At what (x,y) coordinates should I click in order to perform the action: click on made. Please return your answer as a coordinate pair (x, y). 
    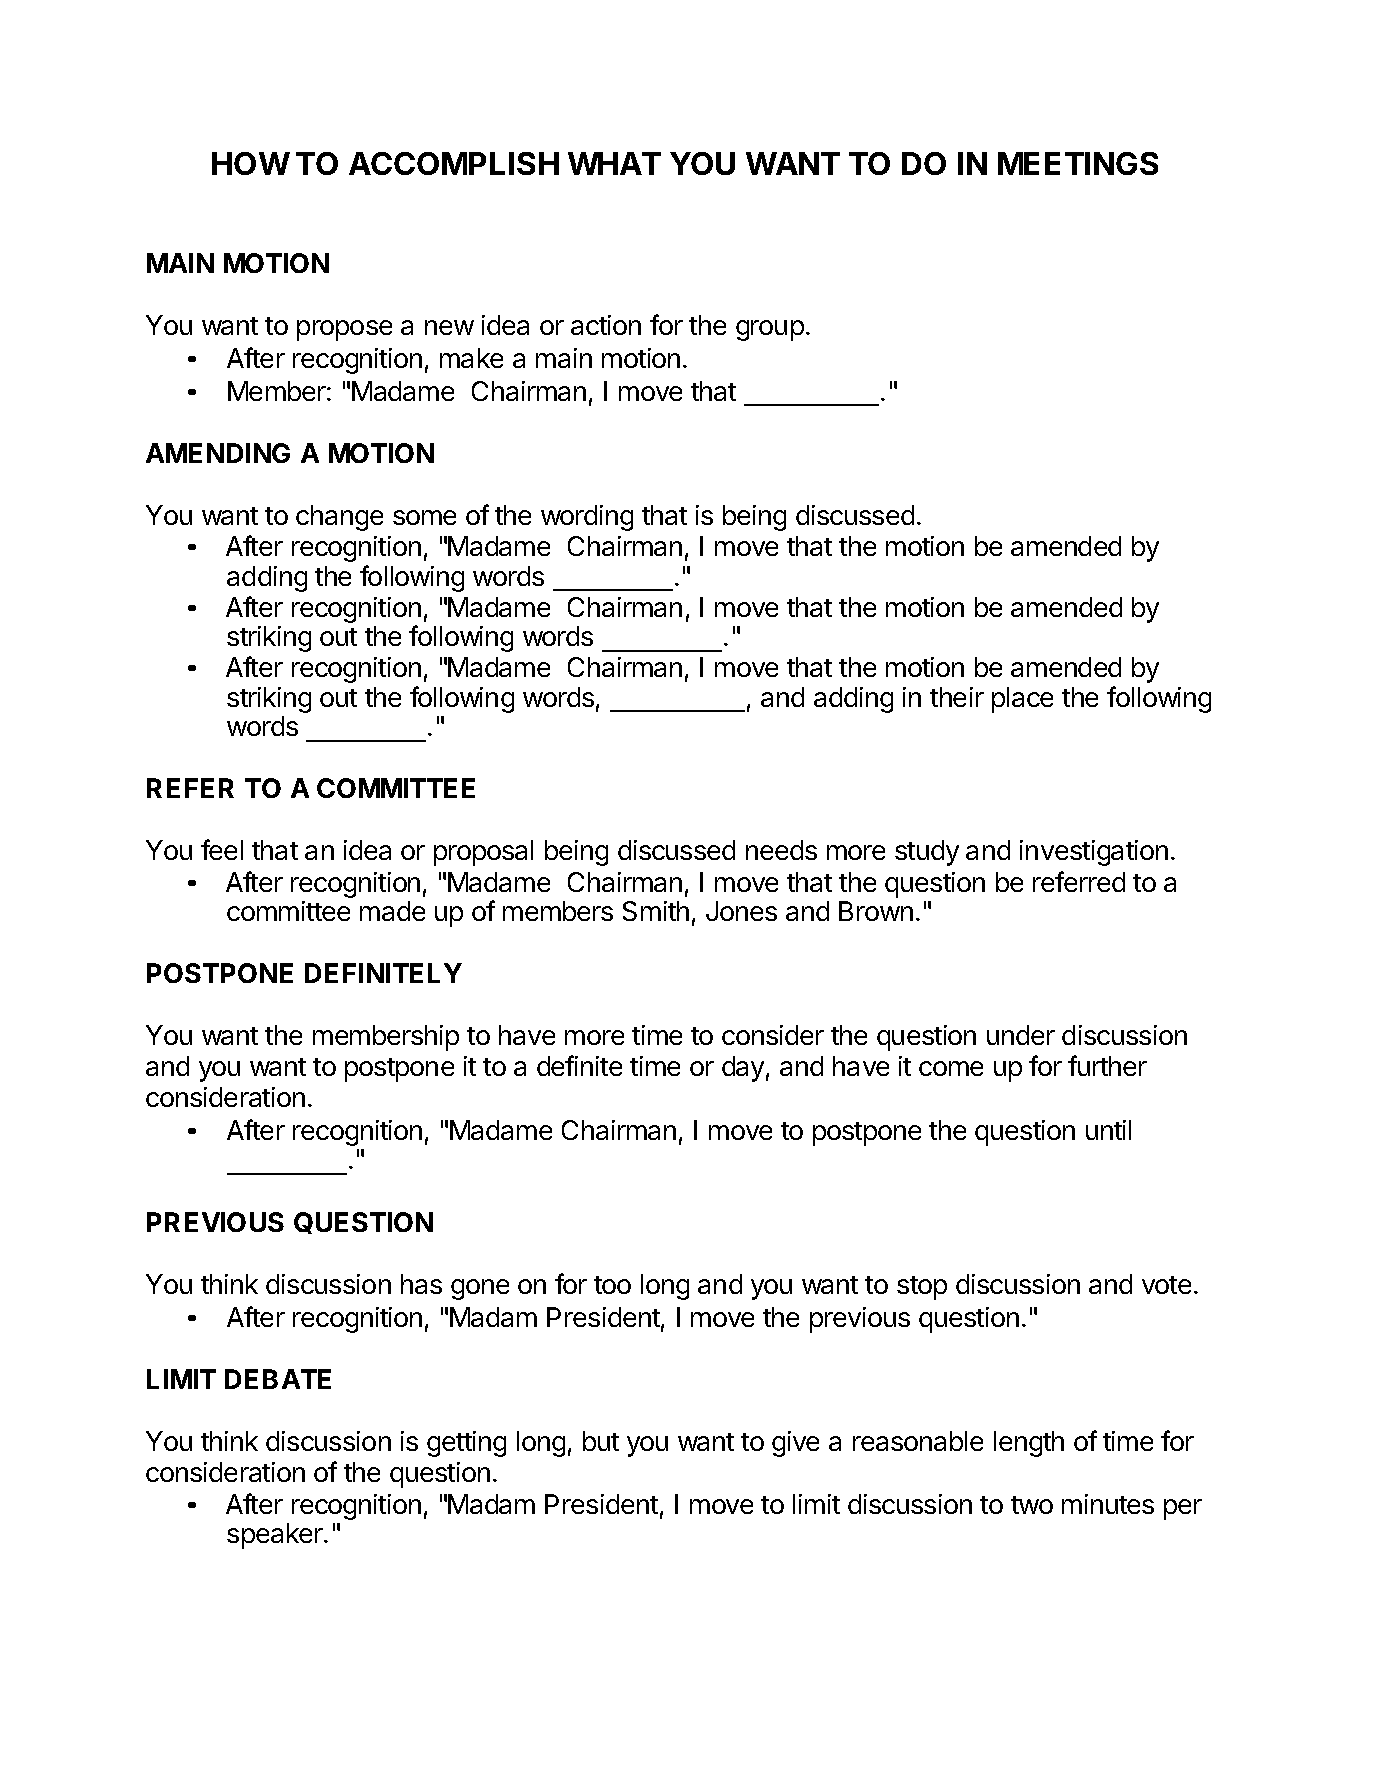
    Looking at the image, I should click on (392, 911).
